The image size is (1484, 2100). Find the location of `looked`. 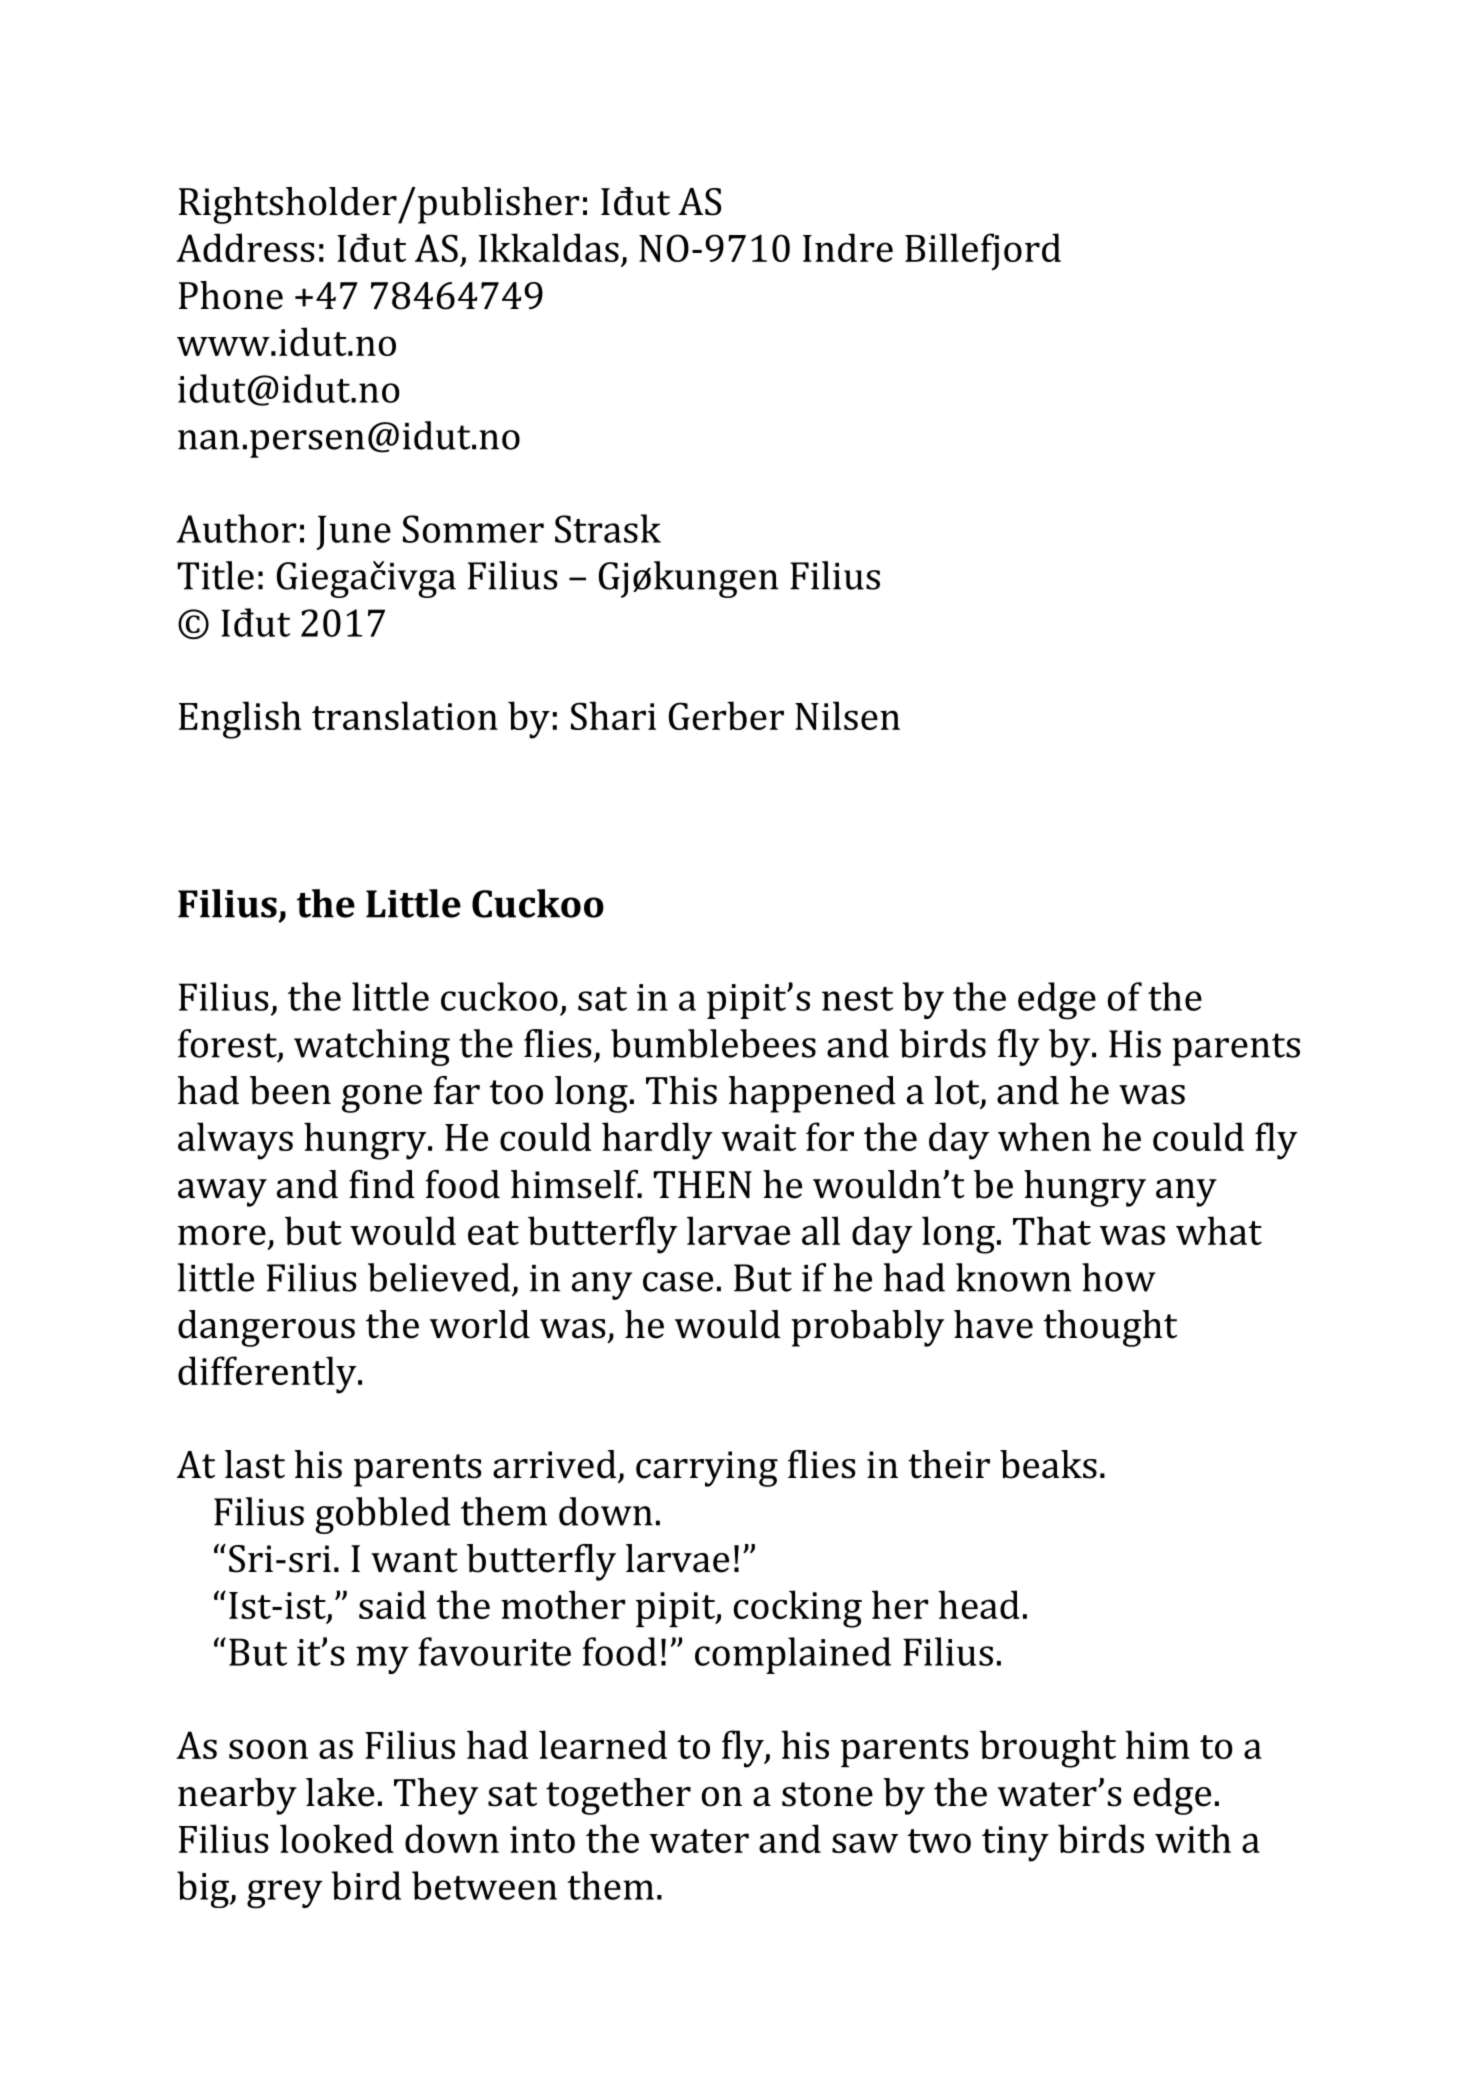

looked is located at coordinates (337, 1838).
